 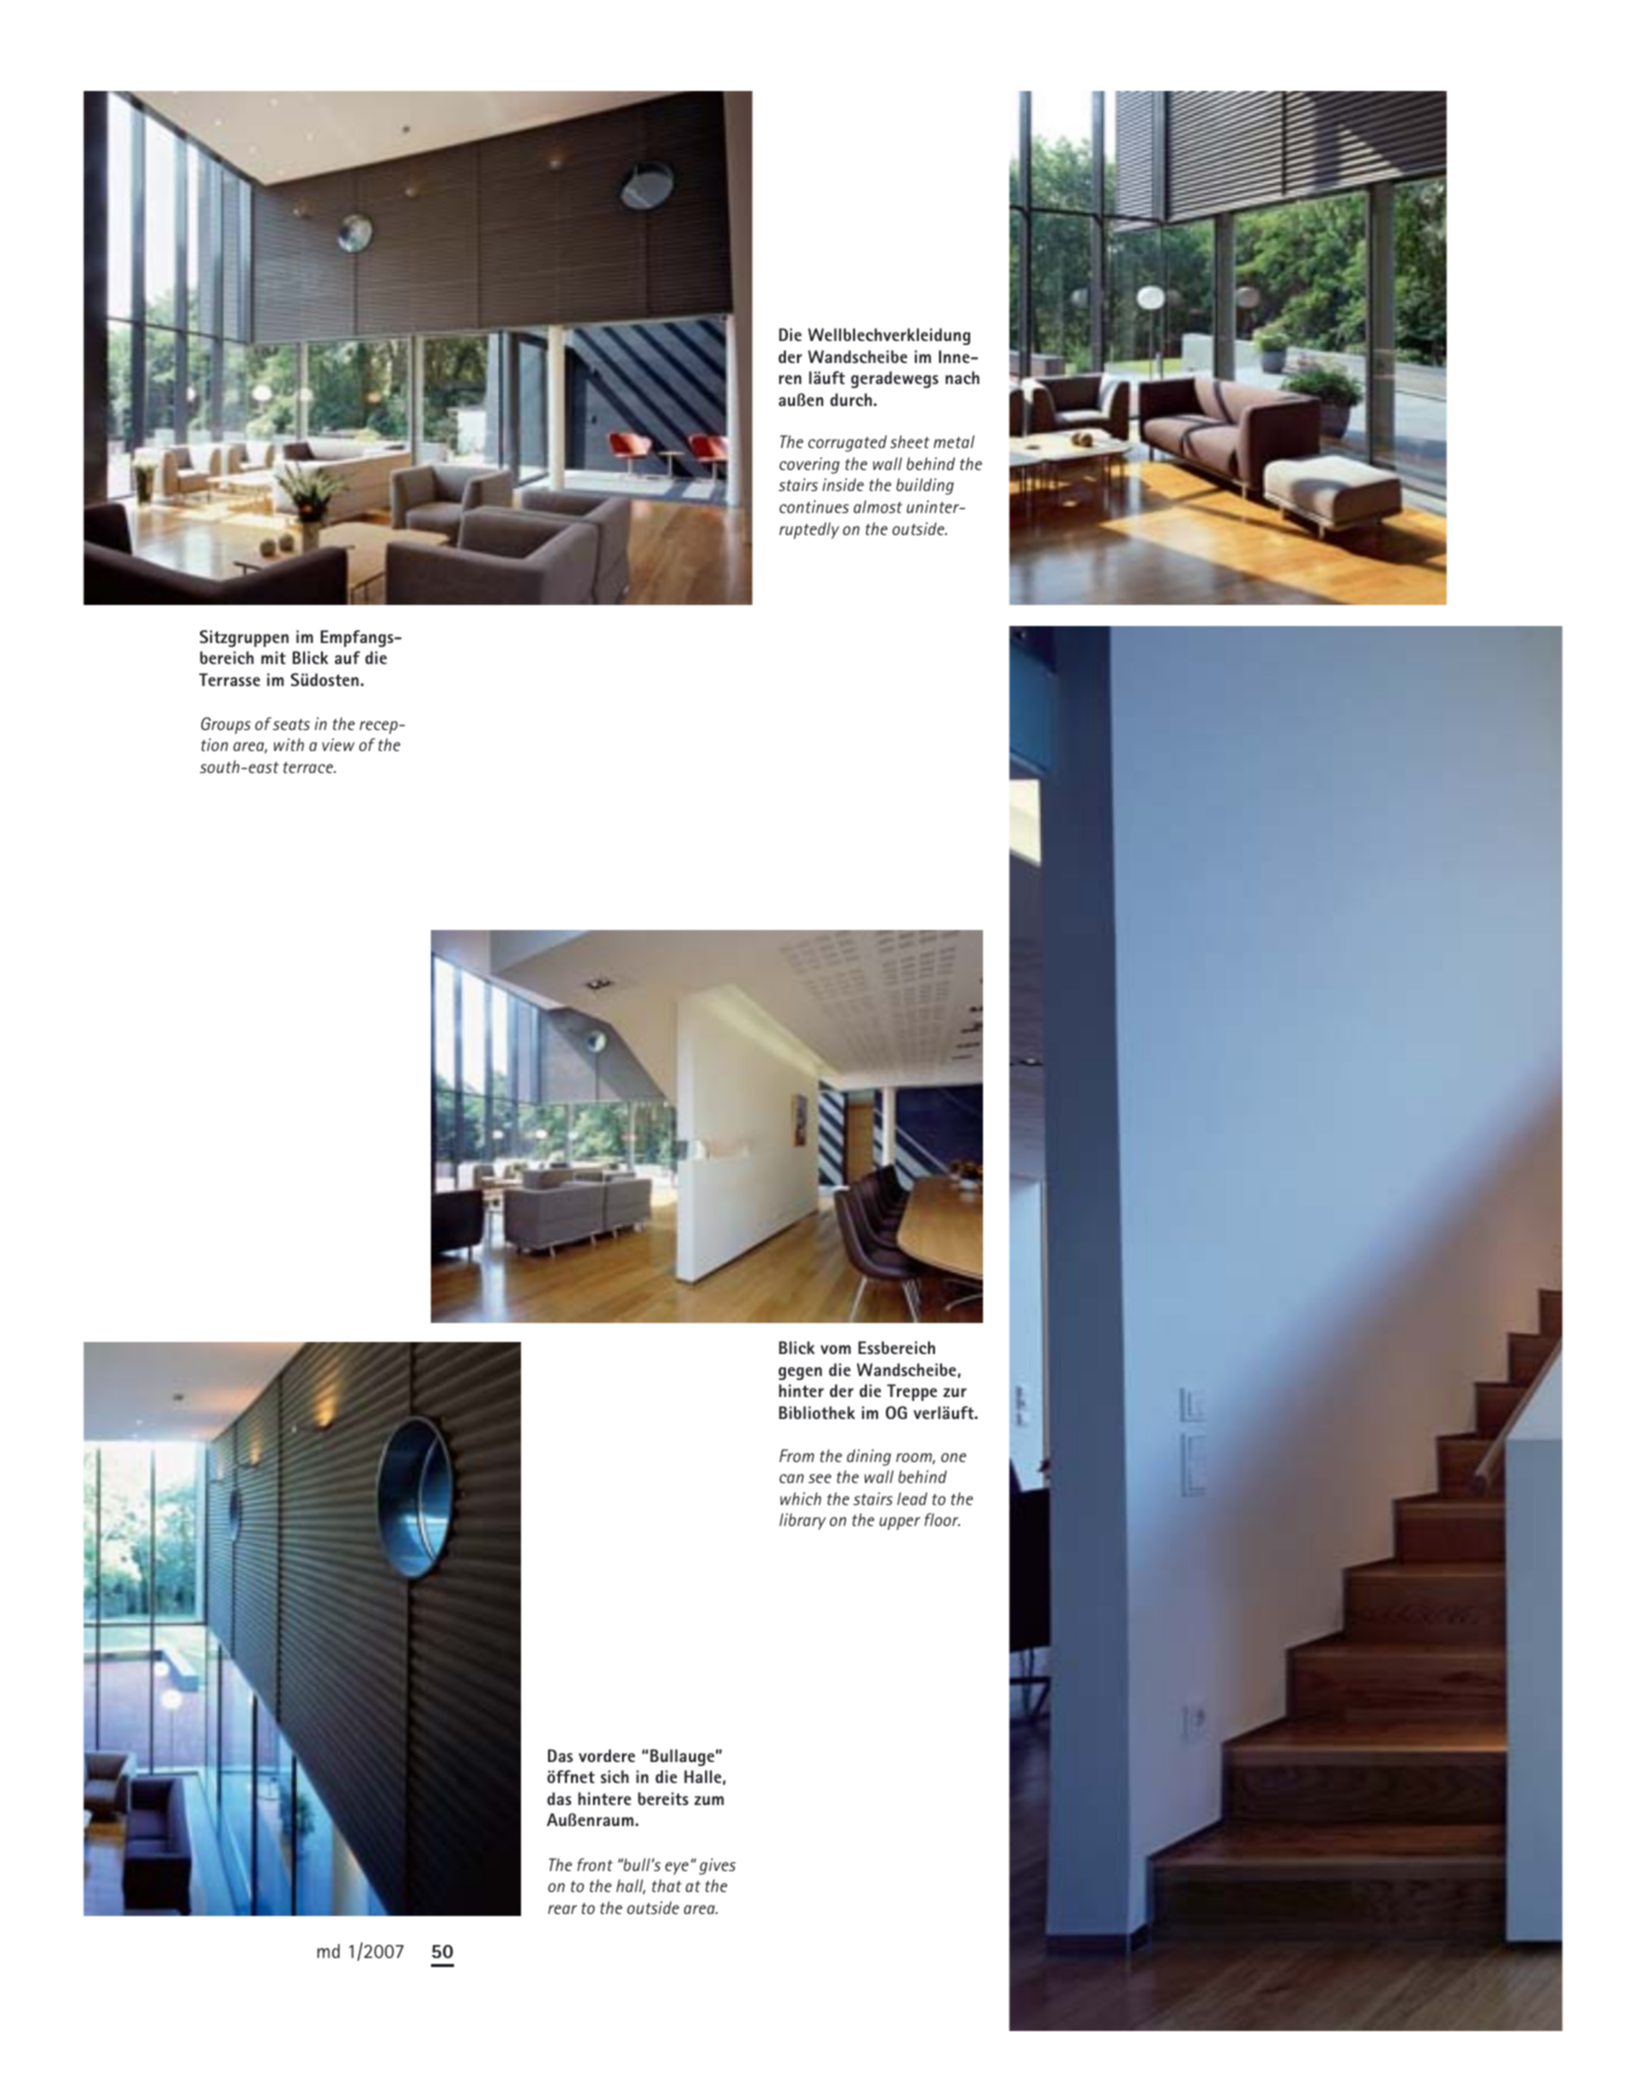 I want to click on with, so click(x=289, y=744).
